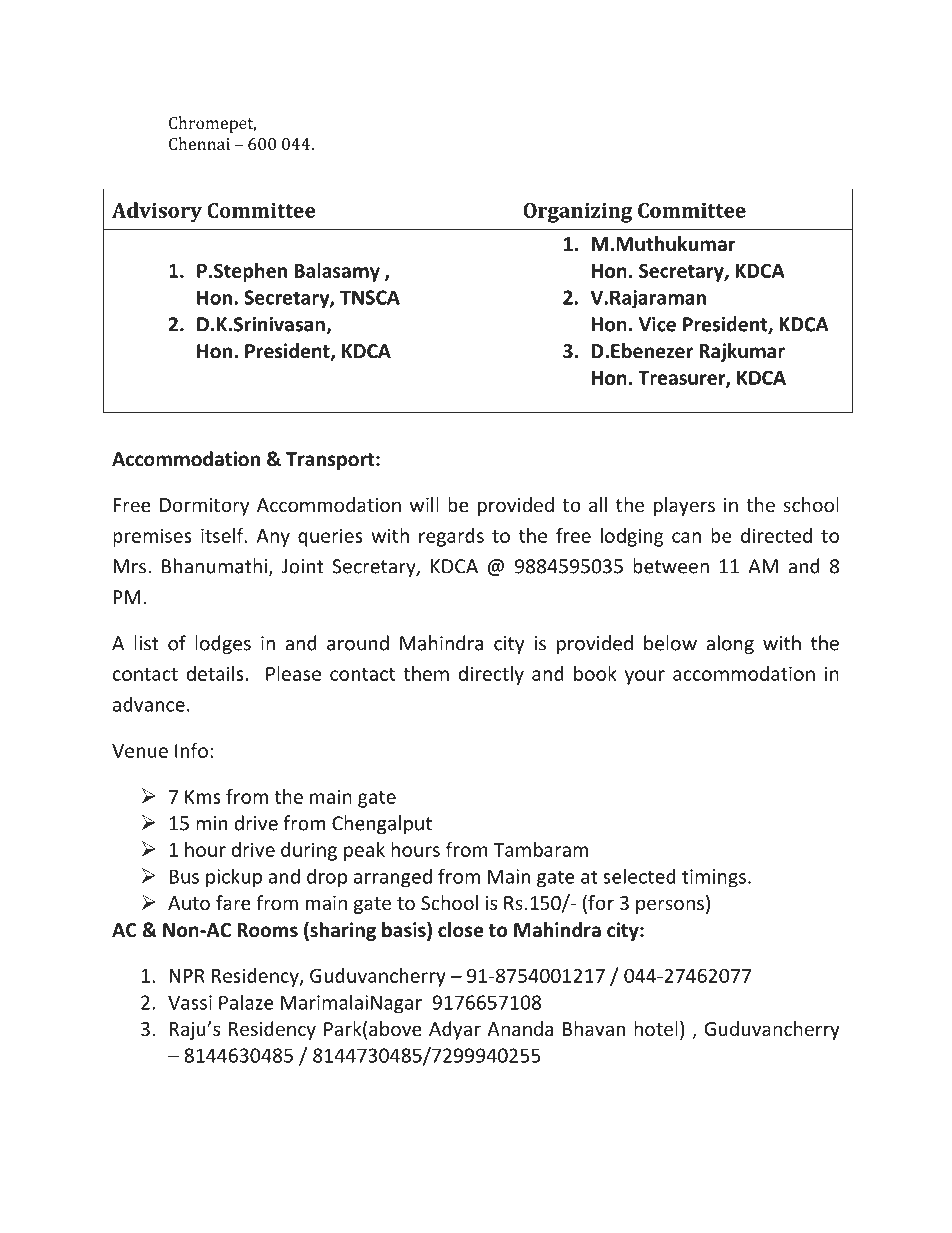 The height and width of the screenshot is (1233, 952). Describe the element at coordinates (645, 677) in the screenshot. I see `your` at that location.
